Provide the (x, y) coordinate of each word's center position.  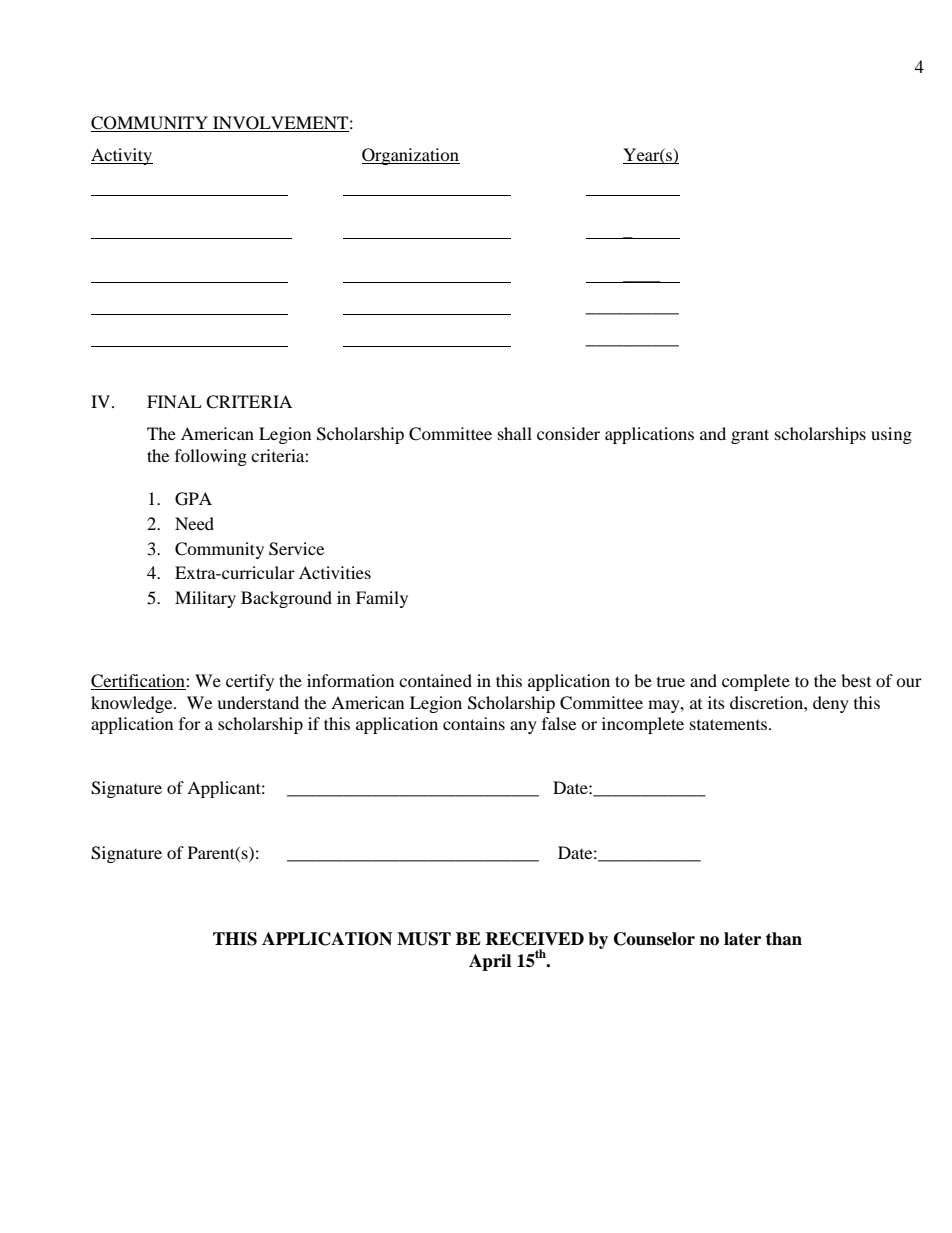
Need (194, 523)
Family (382, 599)
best (856, 680)
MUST (424, 939)
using (891, 435)
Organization (411, 156)
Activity (122, 156)
